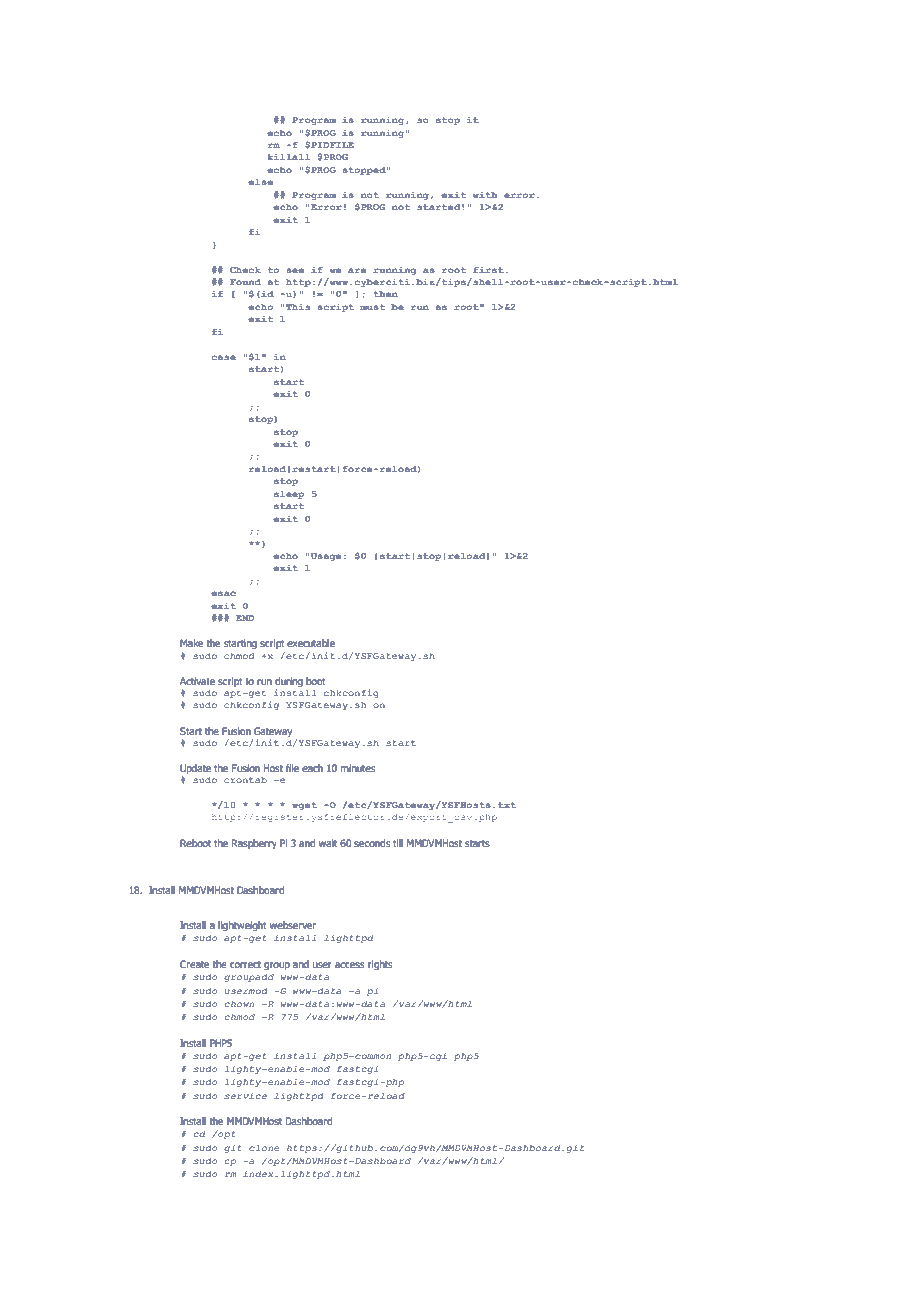 This screenshot has height=1308, width=924. I want to click on clone, so click(264, 1148).
